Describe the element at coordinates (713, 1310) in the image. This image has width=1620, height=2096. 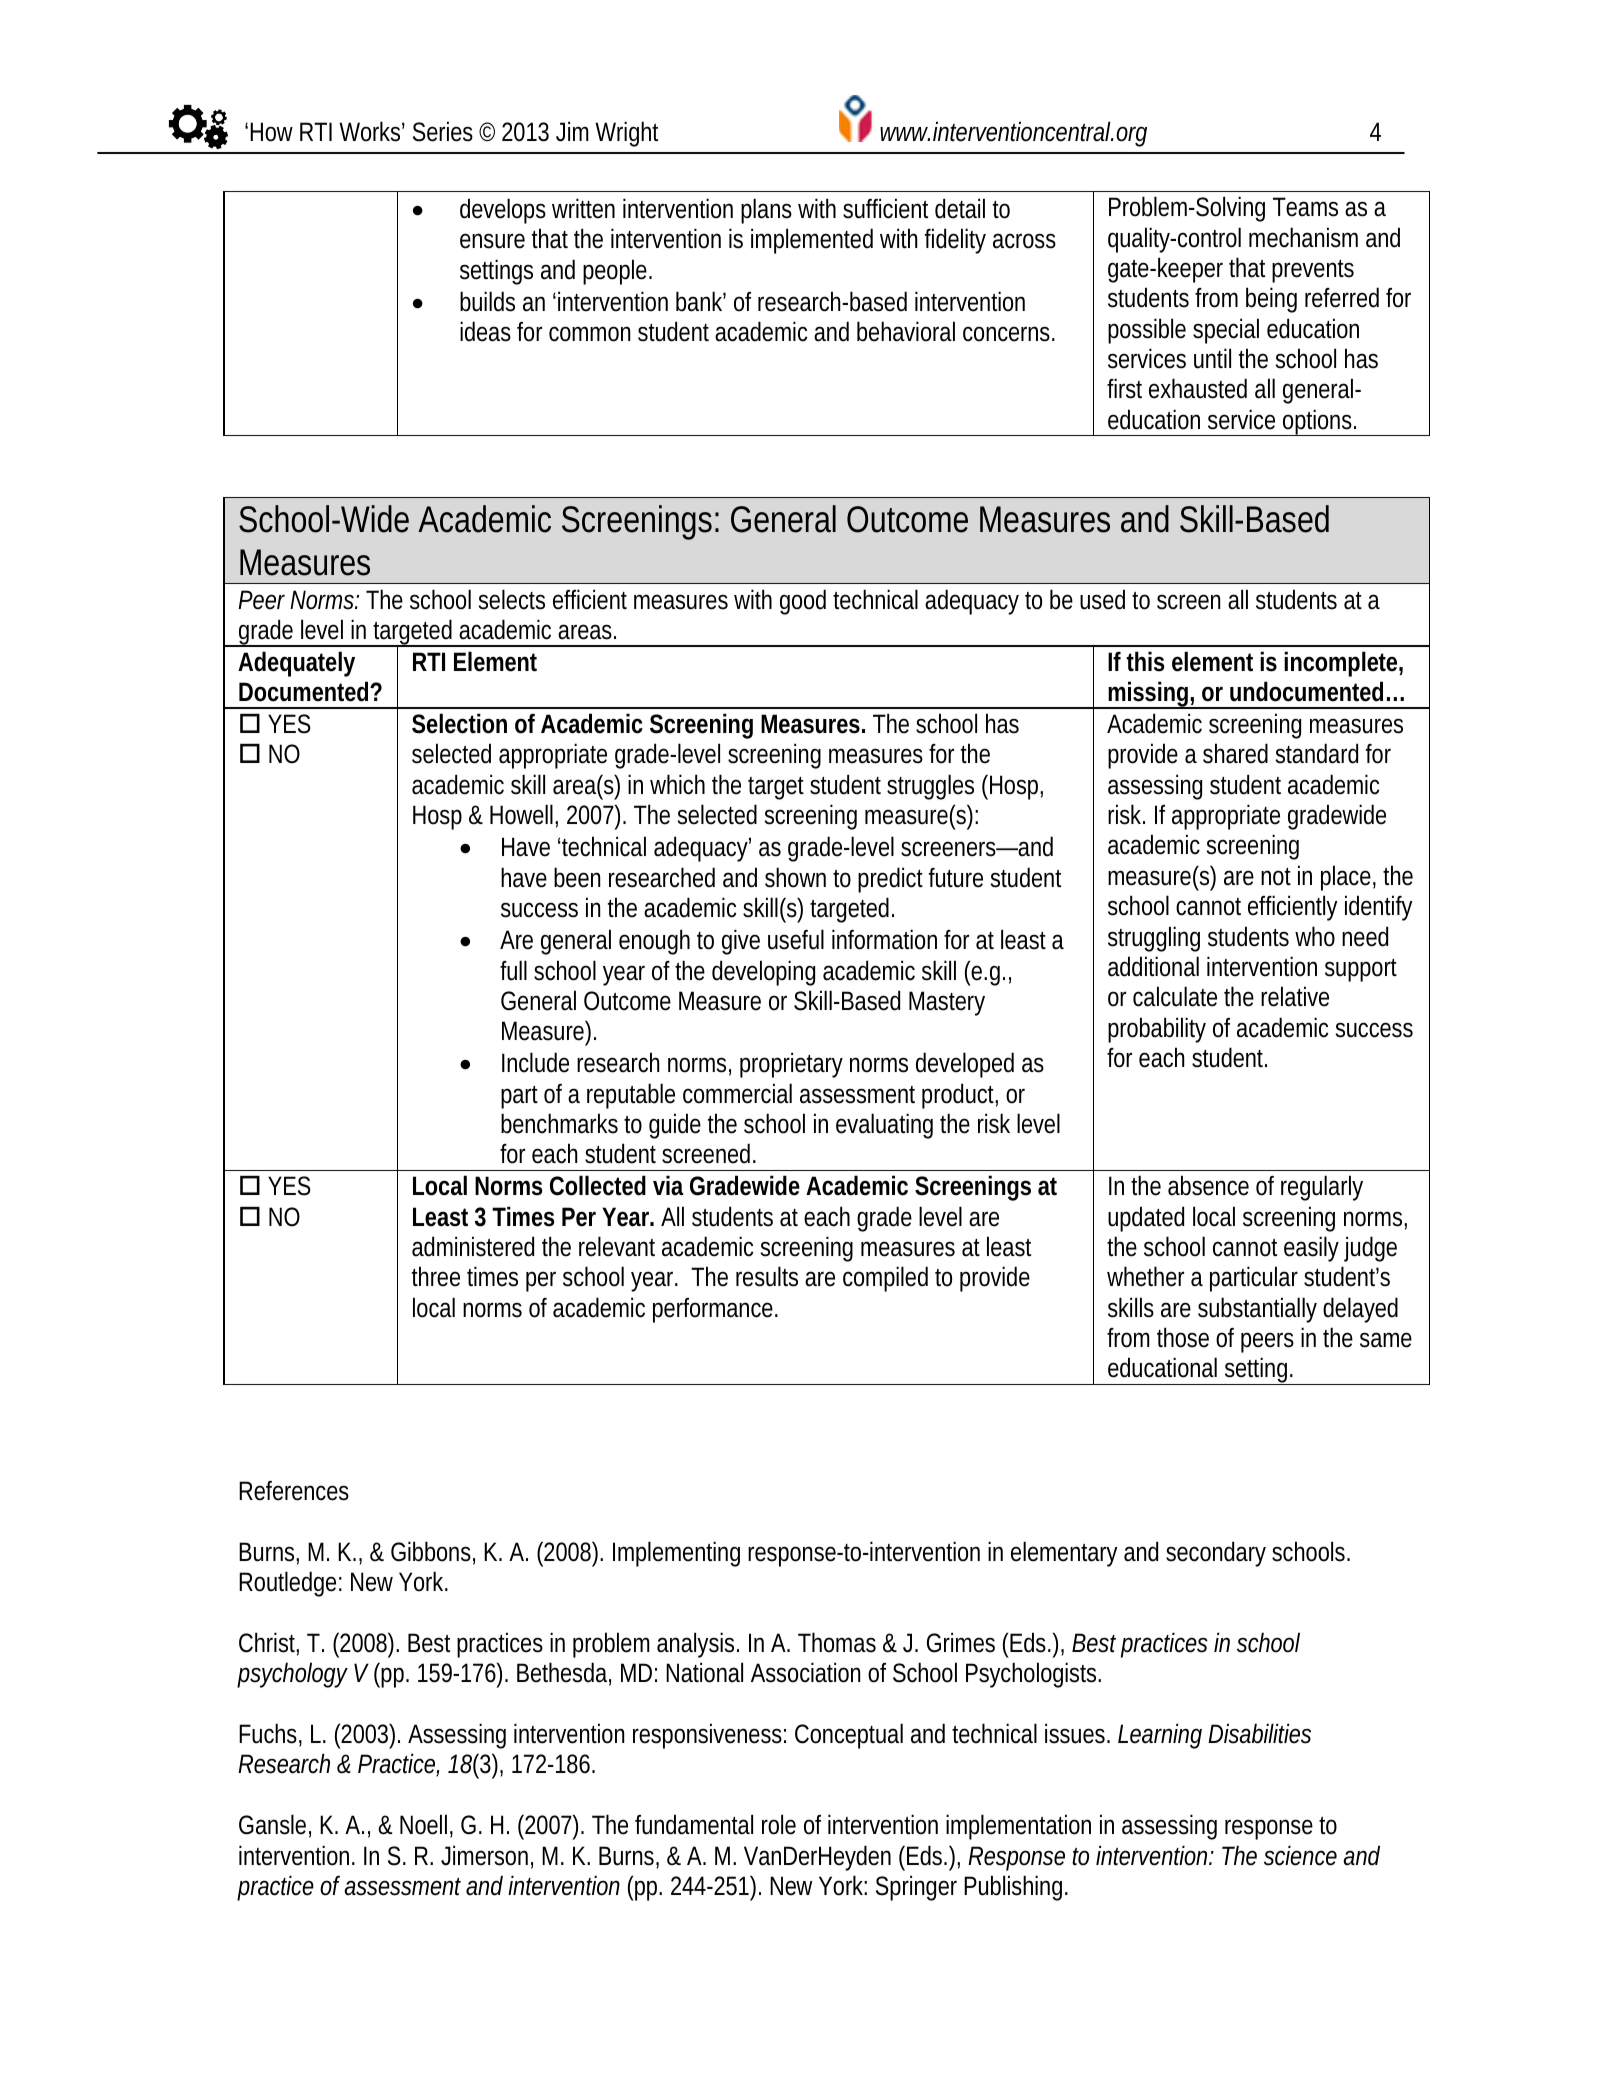
I see `performance` at that location.
